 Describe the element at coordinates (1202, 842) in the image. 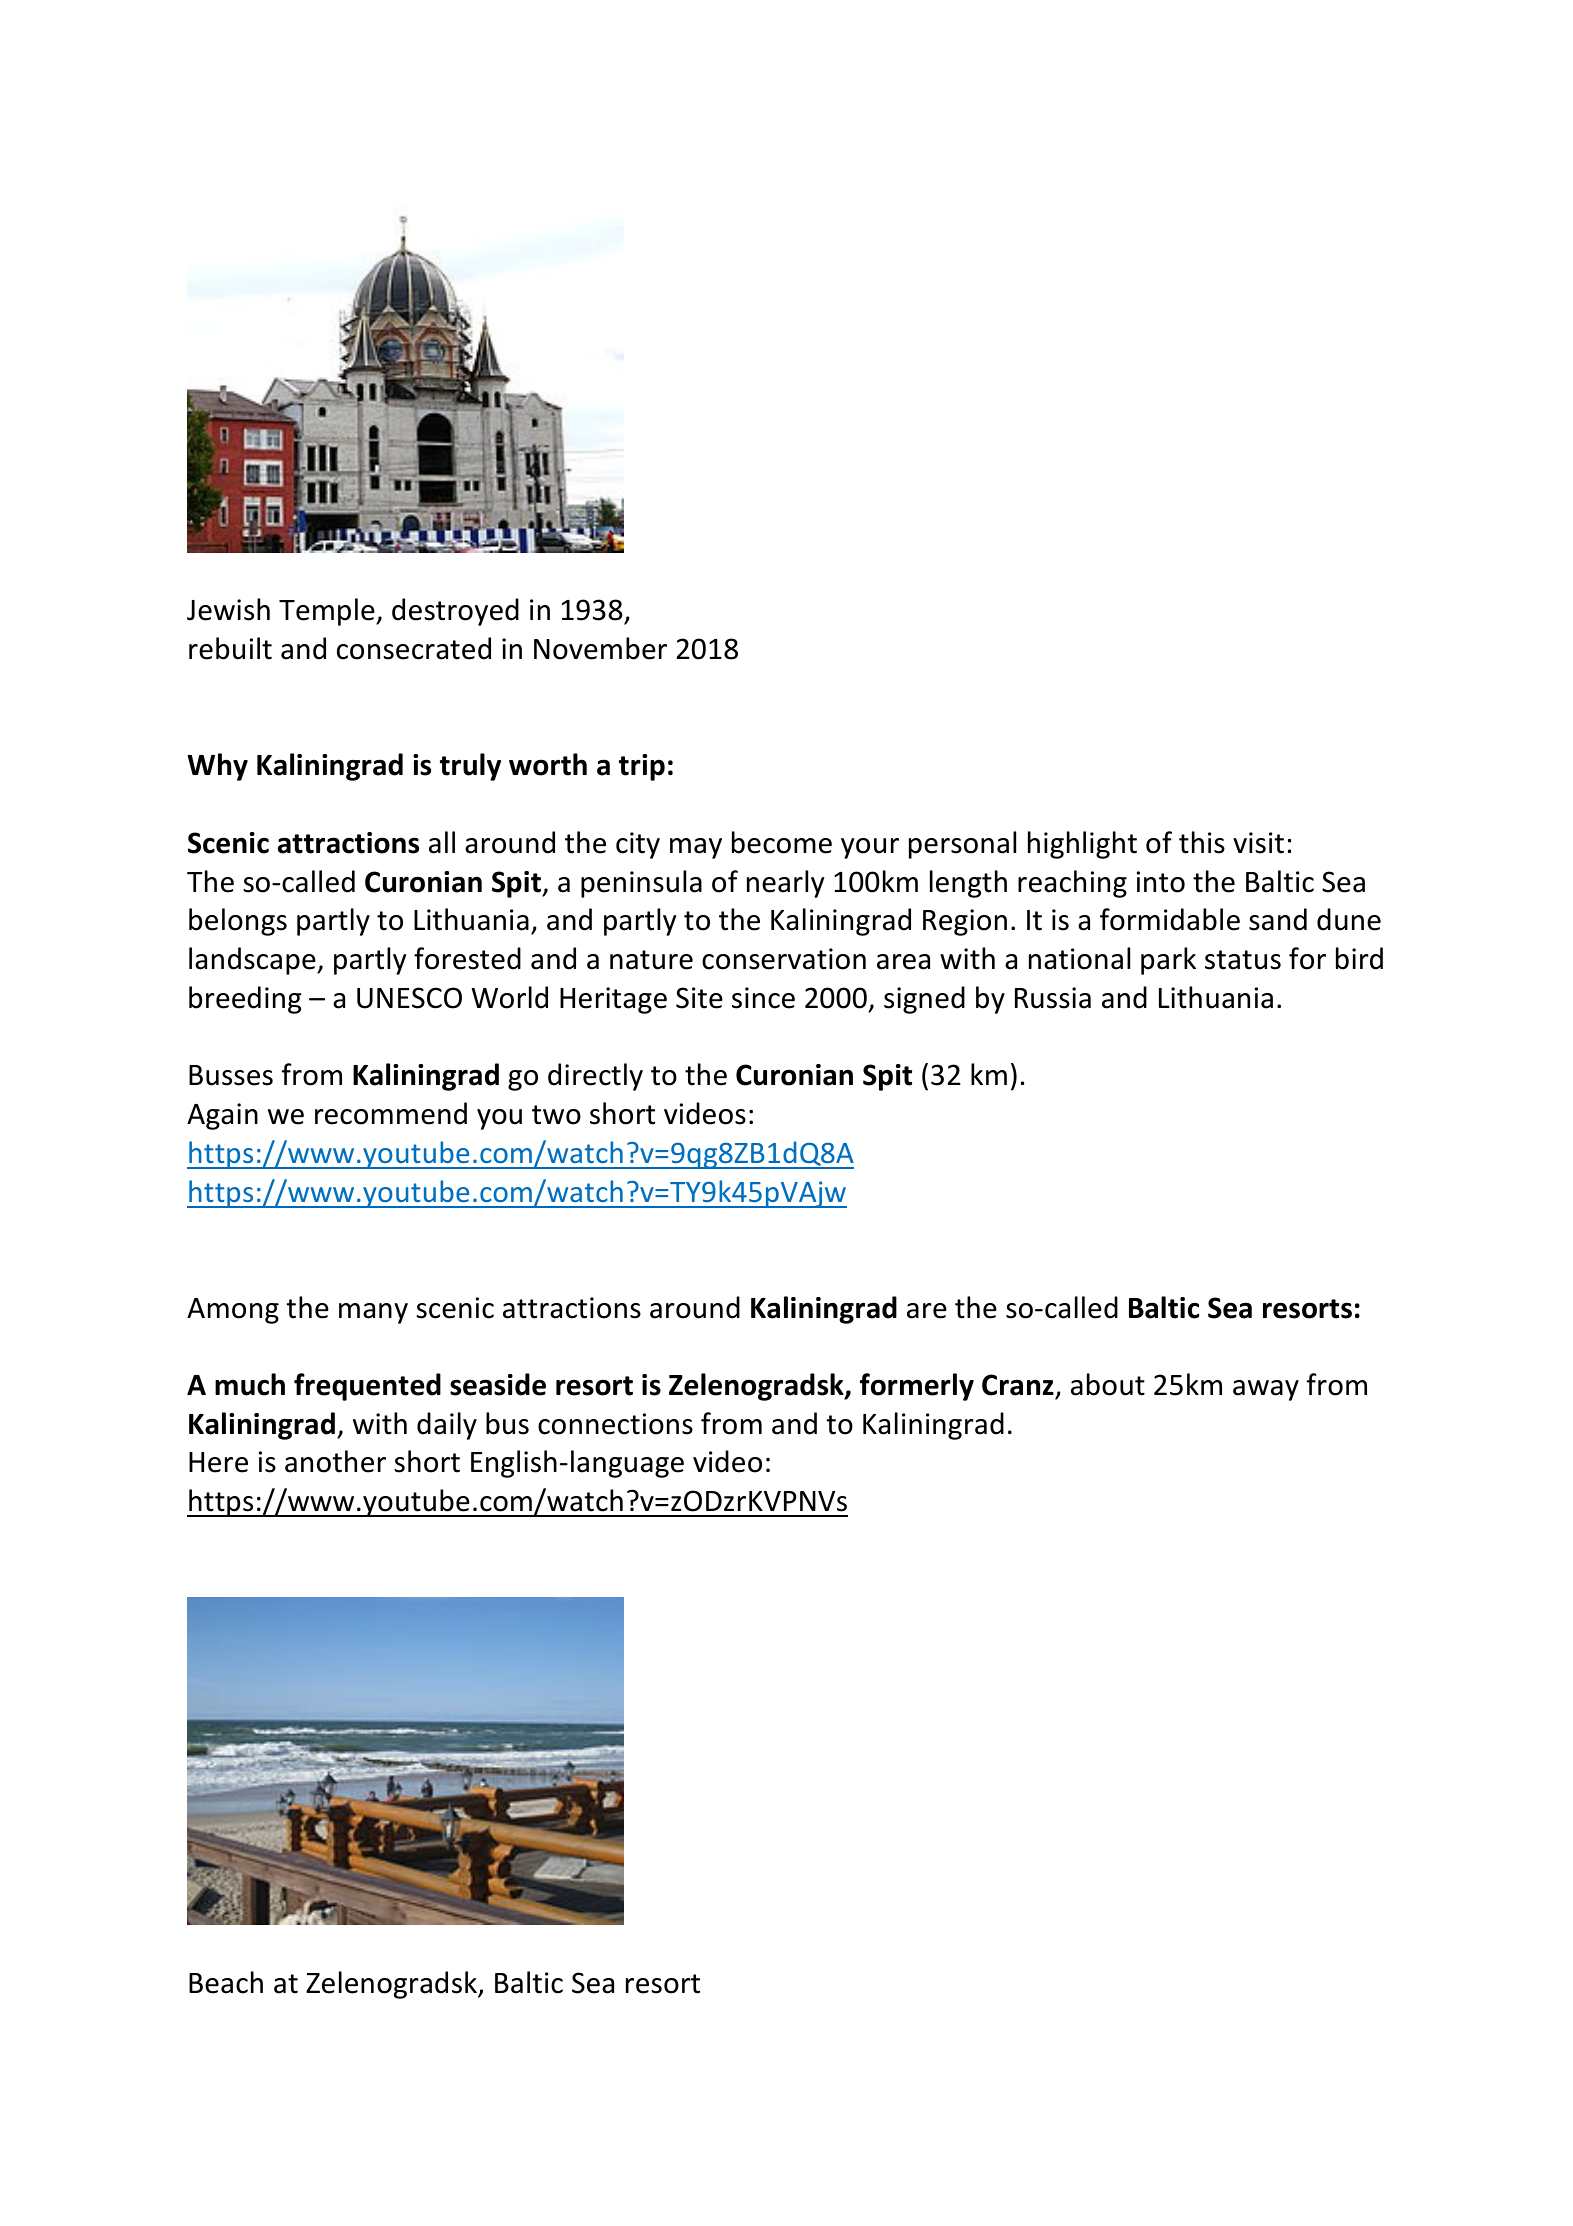

I see `this` at that location.
